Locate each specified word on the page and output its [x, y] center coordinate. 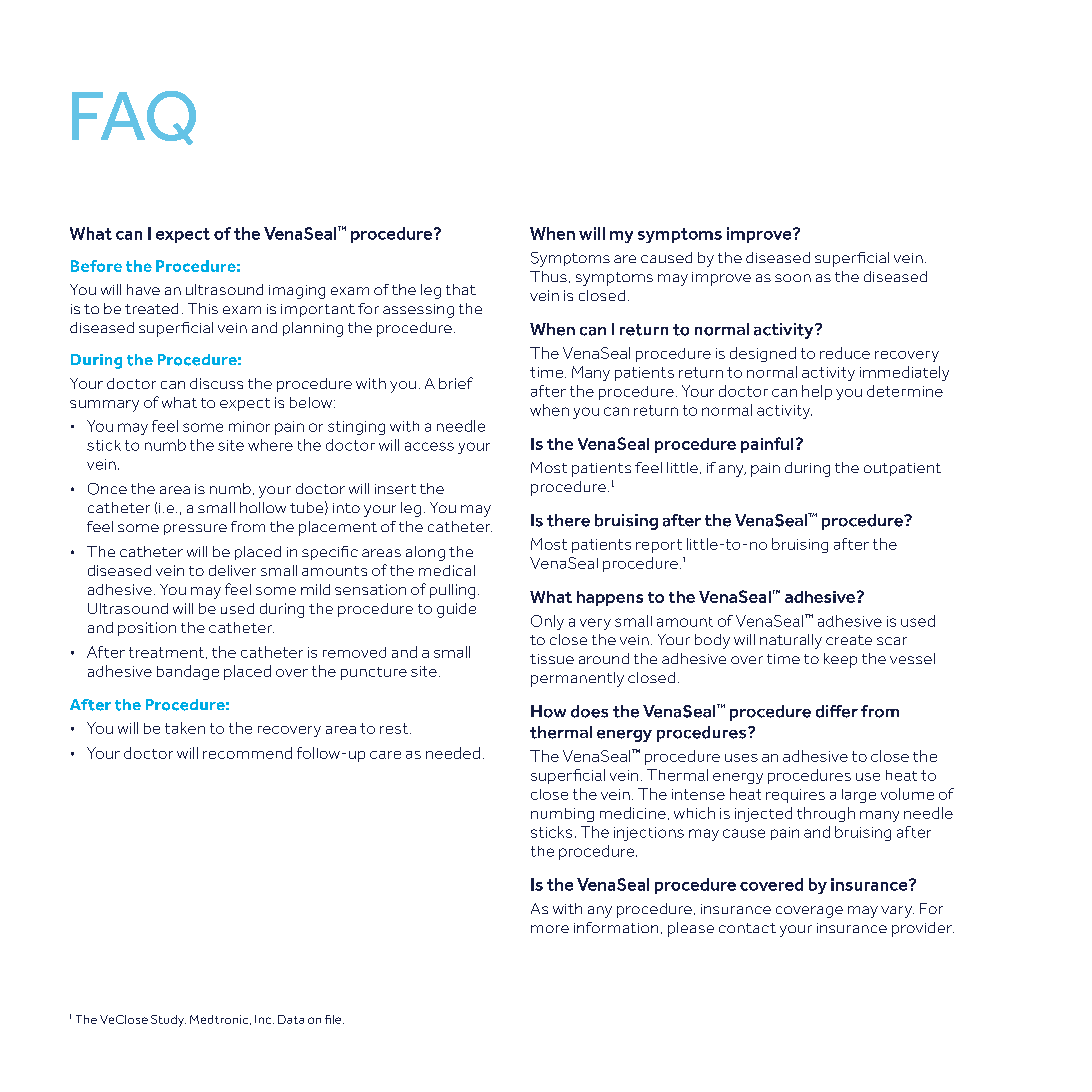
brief [456, 383]
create [849, 640]
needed [453, 753]
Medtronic [220, 1020]
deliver [232, 570]
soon [793, 278]
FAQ [134, 118]
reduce [845, 353]
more [550, 929]
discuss [216, 383]
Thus [548, 276]
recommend [247, 753]
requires [795, 796]
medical [447, 570]
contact [747, 928]
